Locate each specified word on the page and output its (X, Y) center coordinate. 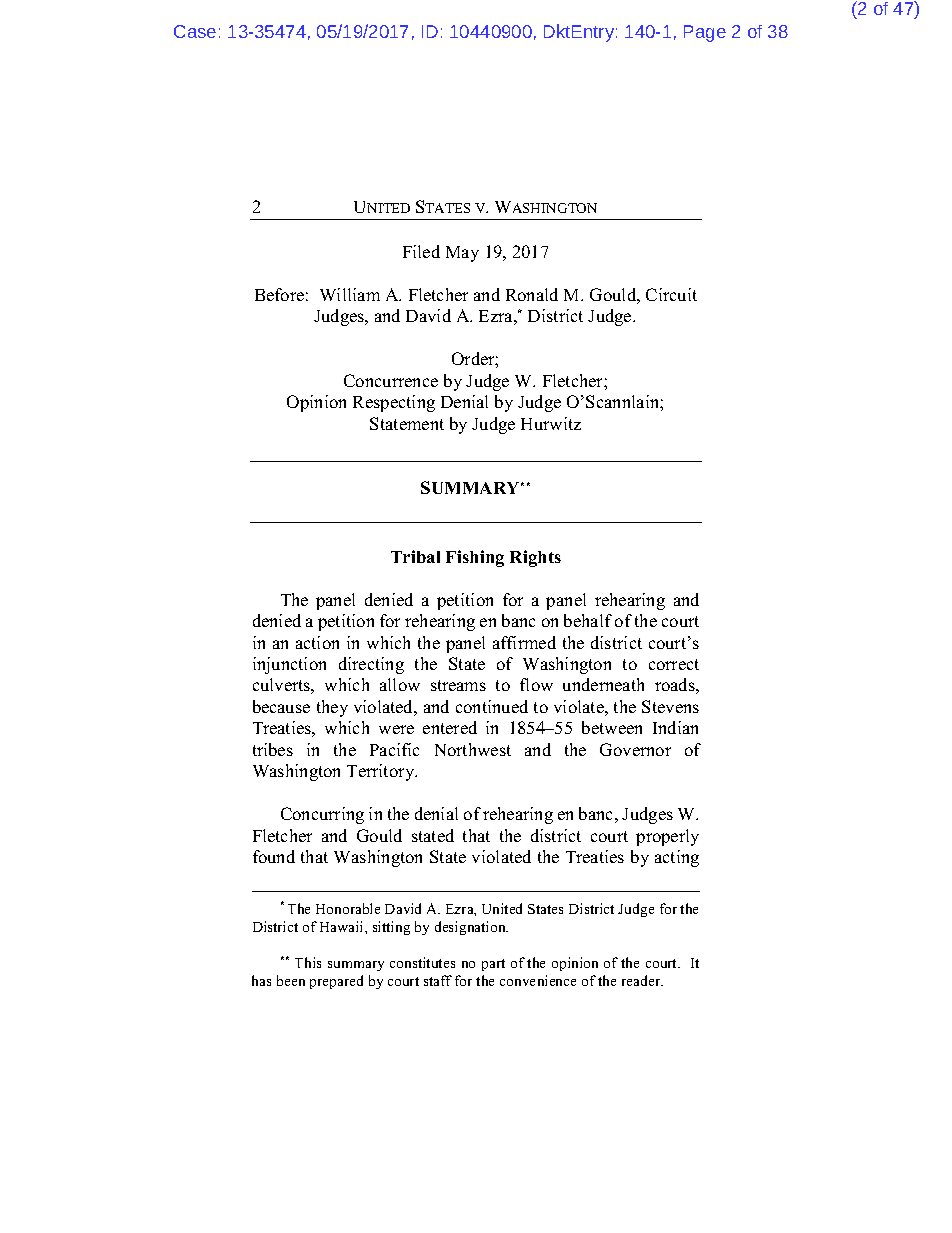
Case (195, 31)
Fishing (475, 558)
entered (450, 727)
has (261, 980)
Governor (635, 749)
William (350, 294)
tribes (273, 749)
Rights (535, 558)
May (462, 254)
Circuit (671, 294)
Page (705, 33)
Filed (421, 251)
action (317, 642)
